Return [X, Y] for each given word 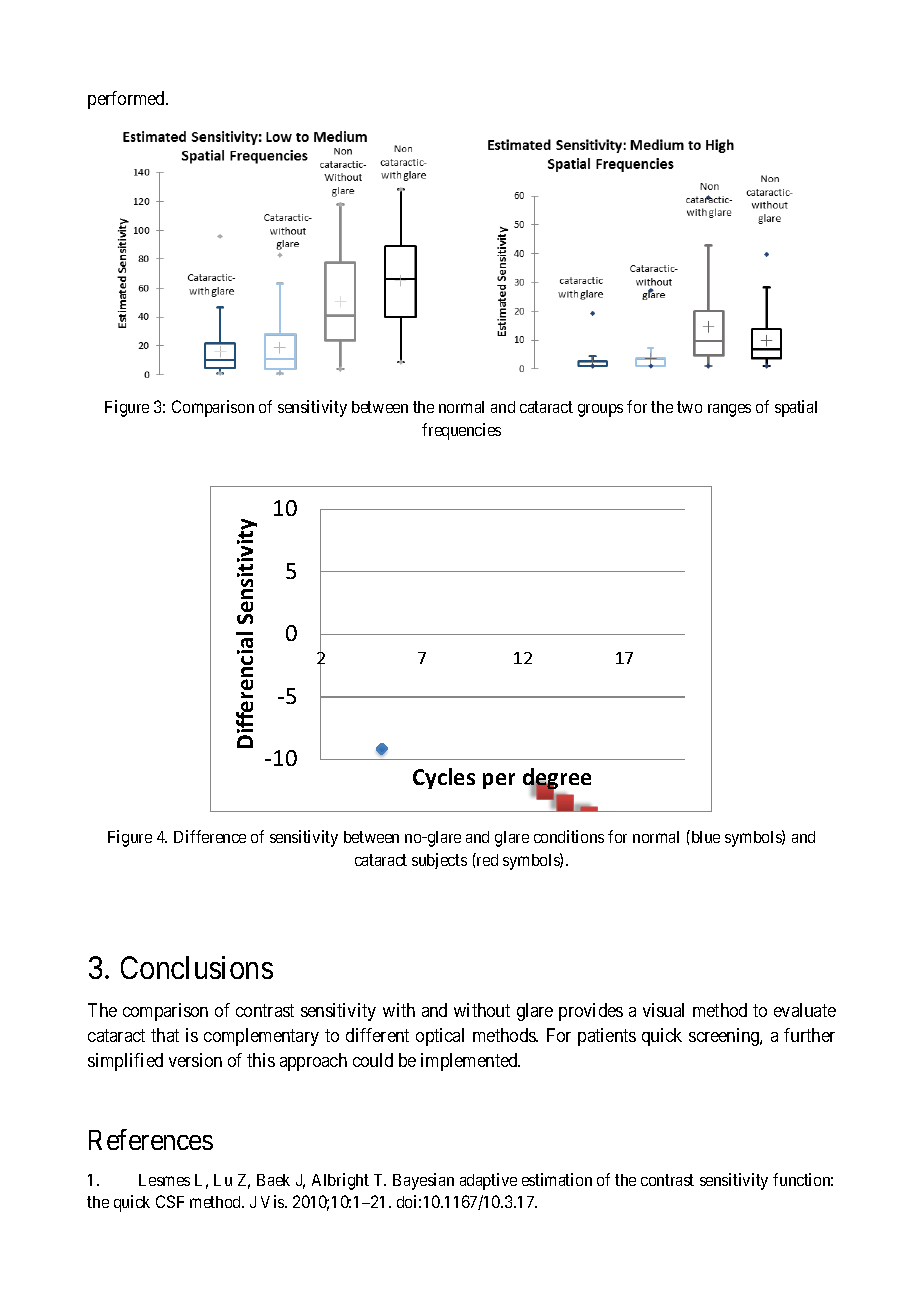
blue [704, 836]
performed [128, 100]
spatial [796, 408]
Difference [210, 836]
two [689, 407]
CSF [170, 1201]
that [165, 1035]
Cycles [444, 778]
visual [663, 1010]
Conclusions [197, 967]
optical [440, 1037]
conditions [569, 836]
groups [600, 410]
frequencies [461, 431]
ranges [729, 410]
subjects [439, 861]
